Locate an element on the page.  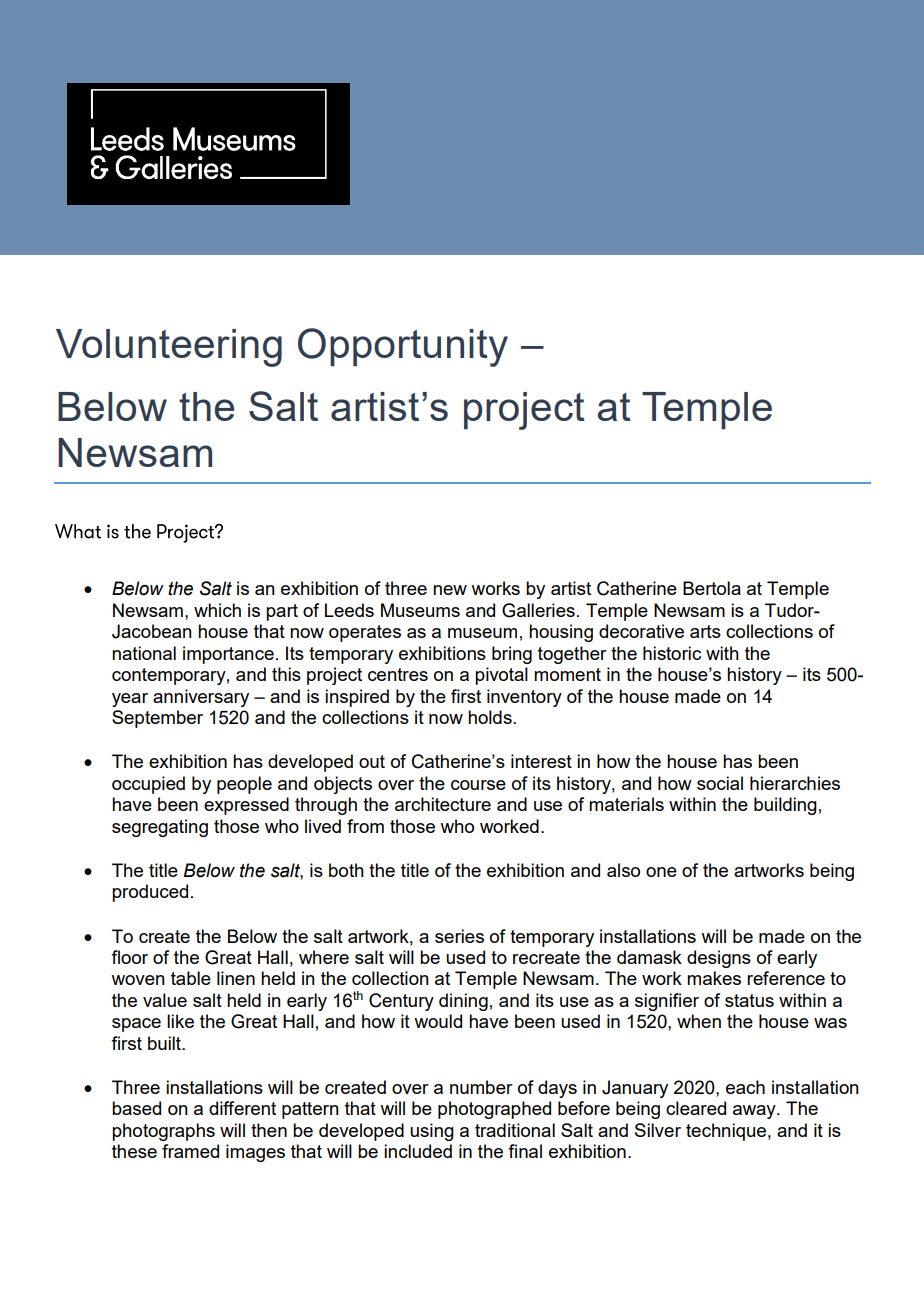
which is located at coordinates (217, 610).
